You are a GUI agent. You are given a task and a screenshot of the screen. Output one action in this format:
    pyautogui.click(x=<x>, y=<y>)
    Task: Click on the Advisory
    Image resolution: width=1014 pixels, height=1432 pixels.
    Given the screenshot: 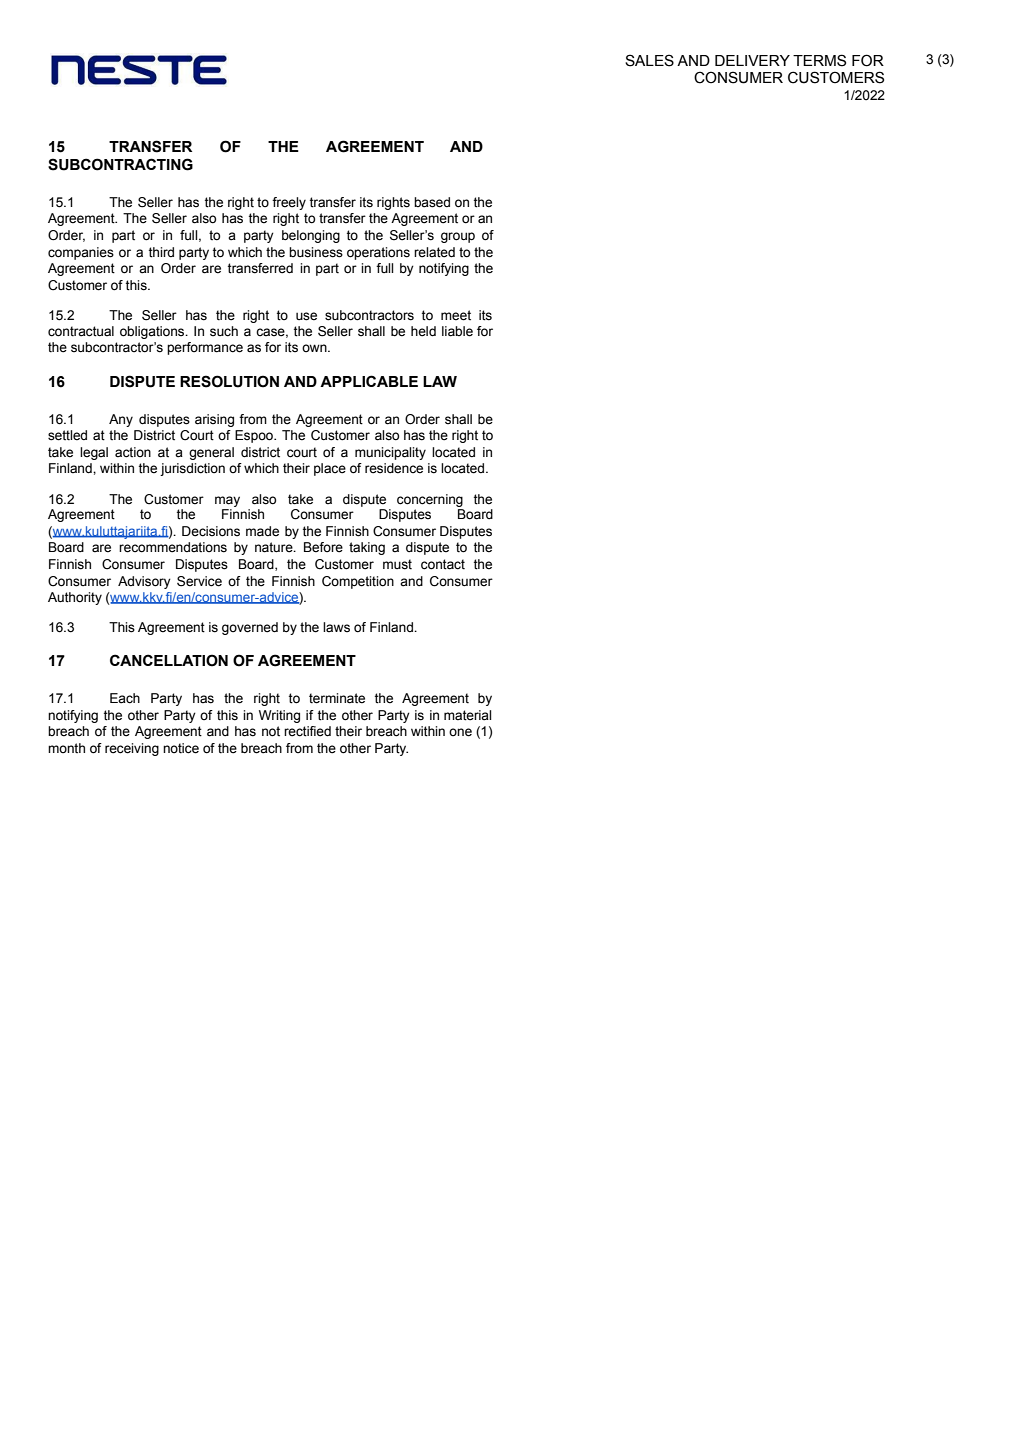 What is the action you would take?
    pyautogui.click(x=144, y=582)
